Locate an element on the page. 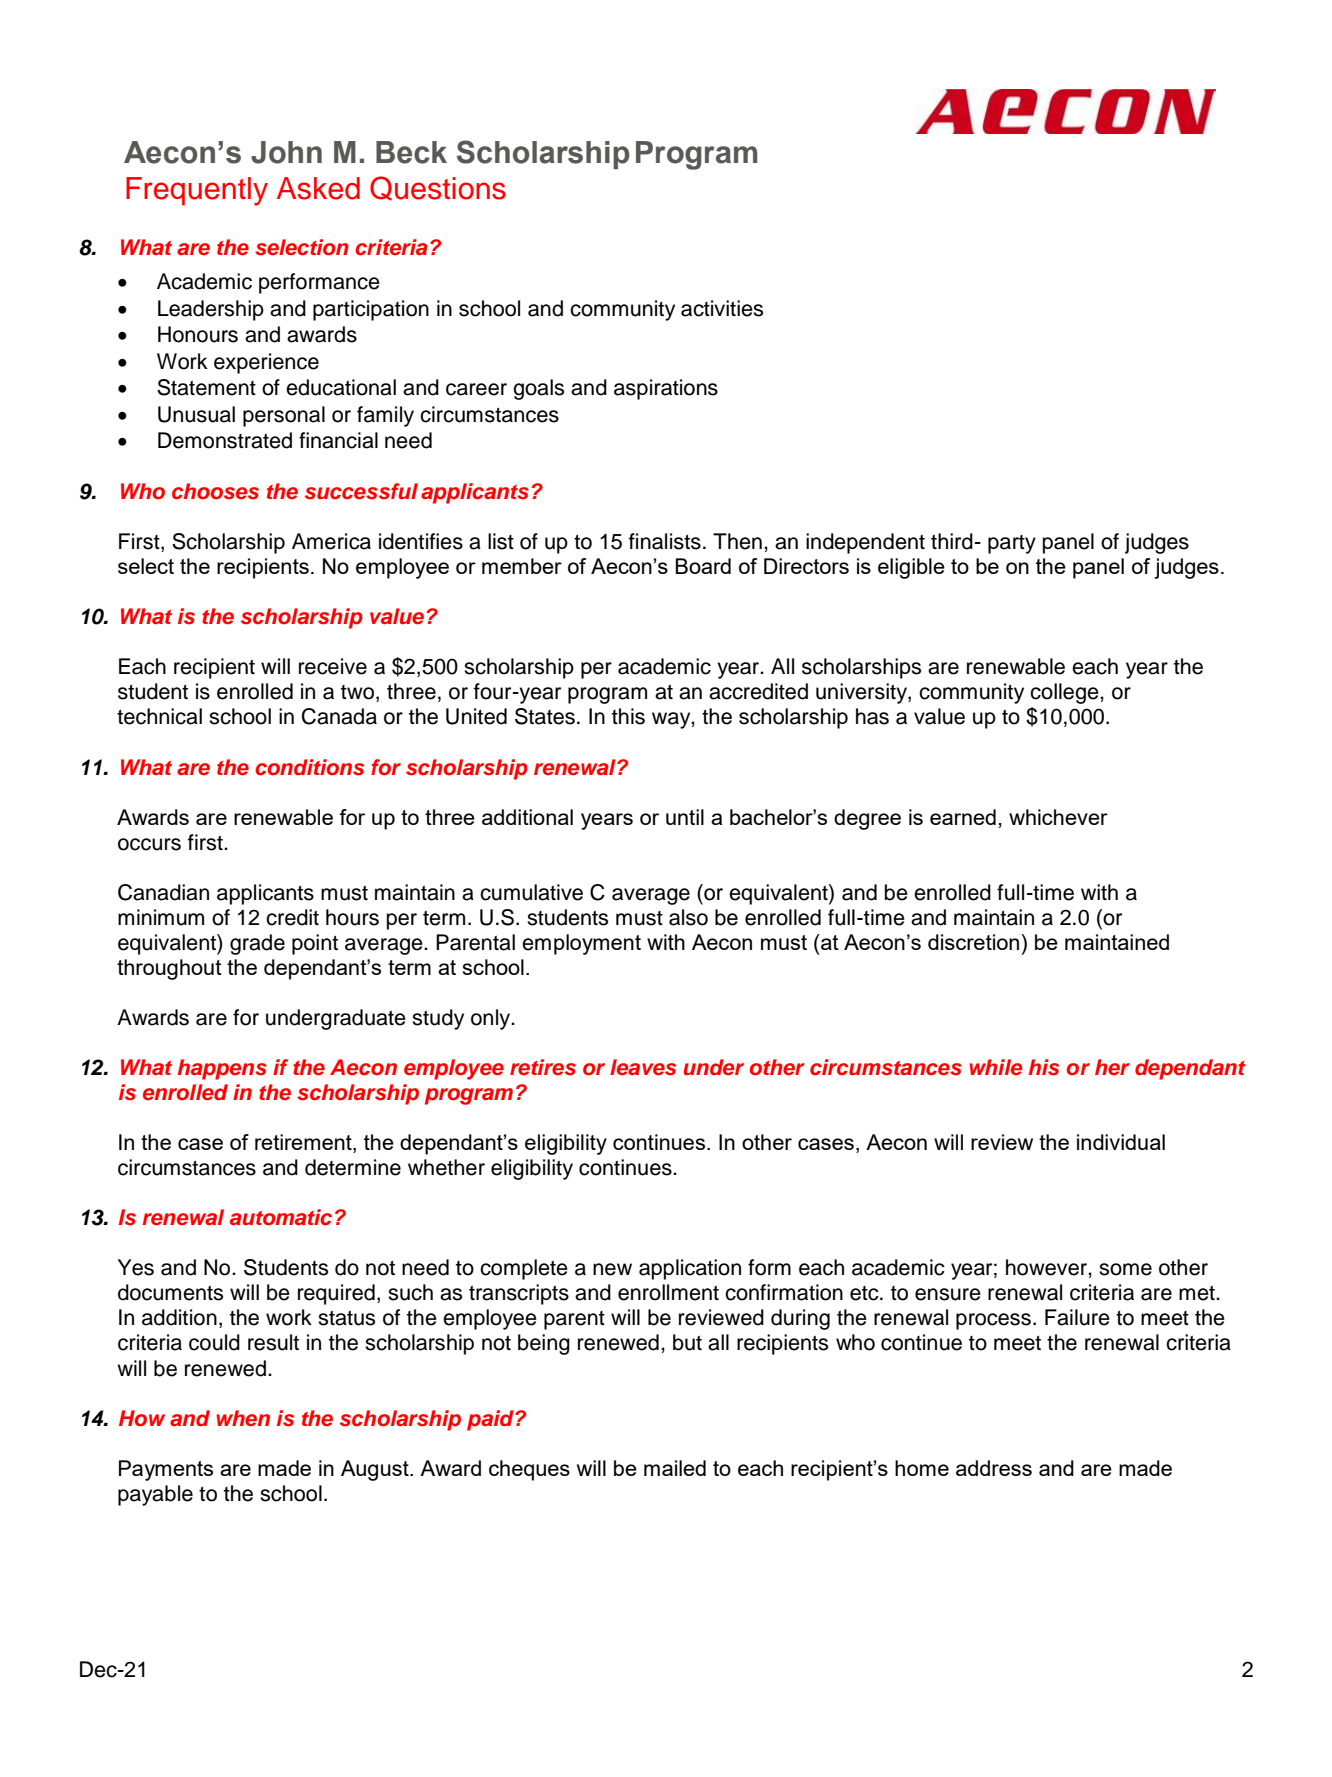 The width and height of the document is (1332, 1777). leaves is located at coordinates (643, 1067).
